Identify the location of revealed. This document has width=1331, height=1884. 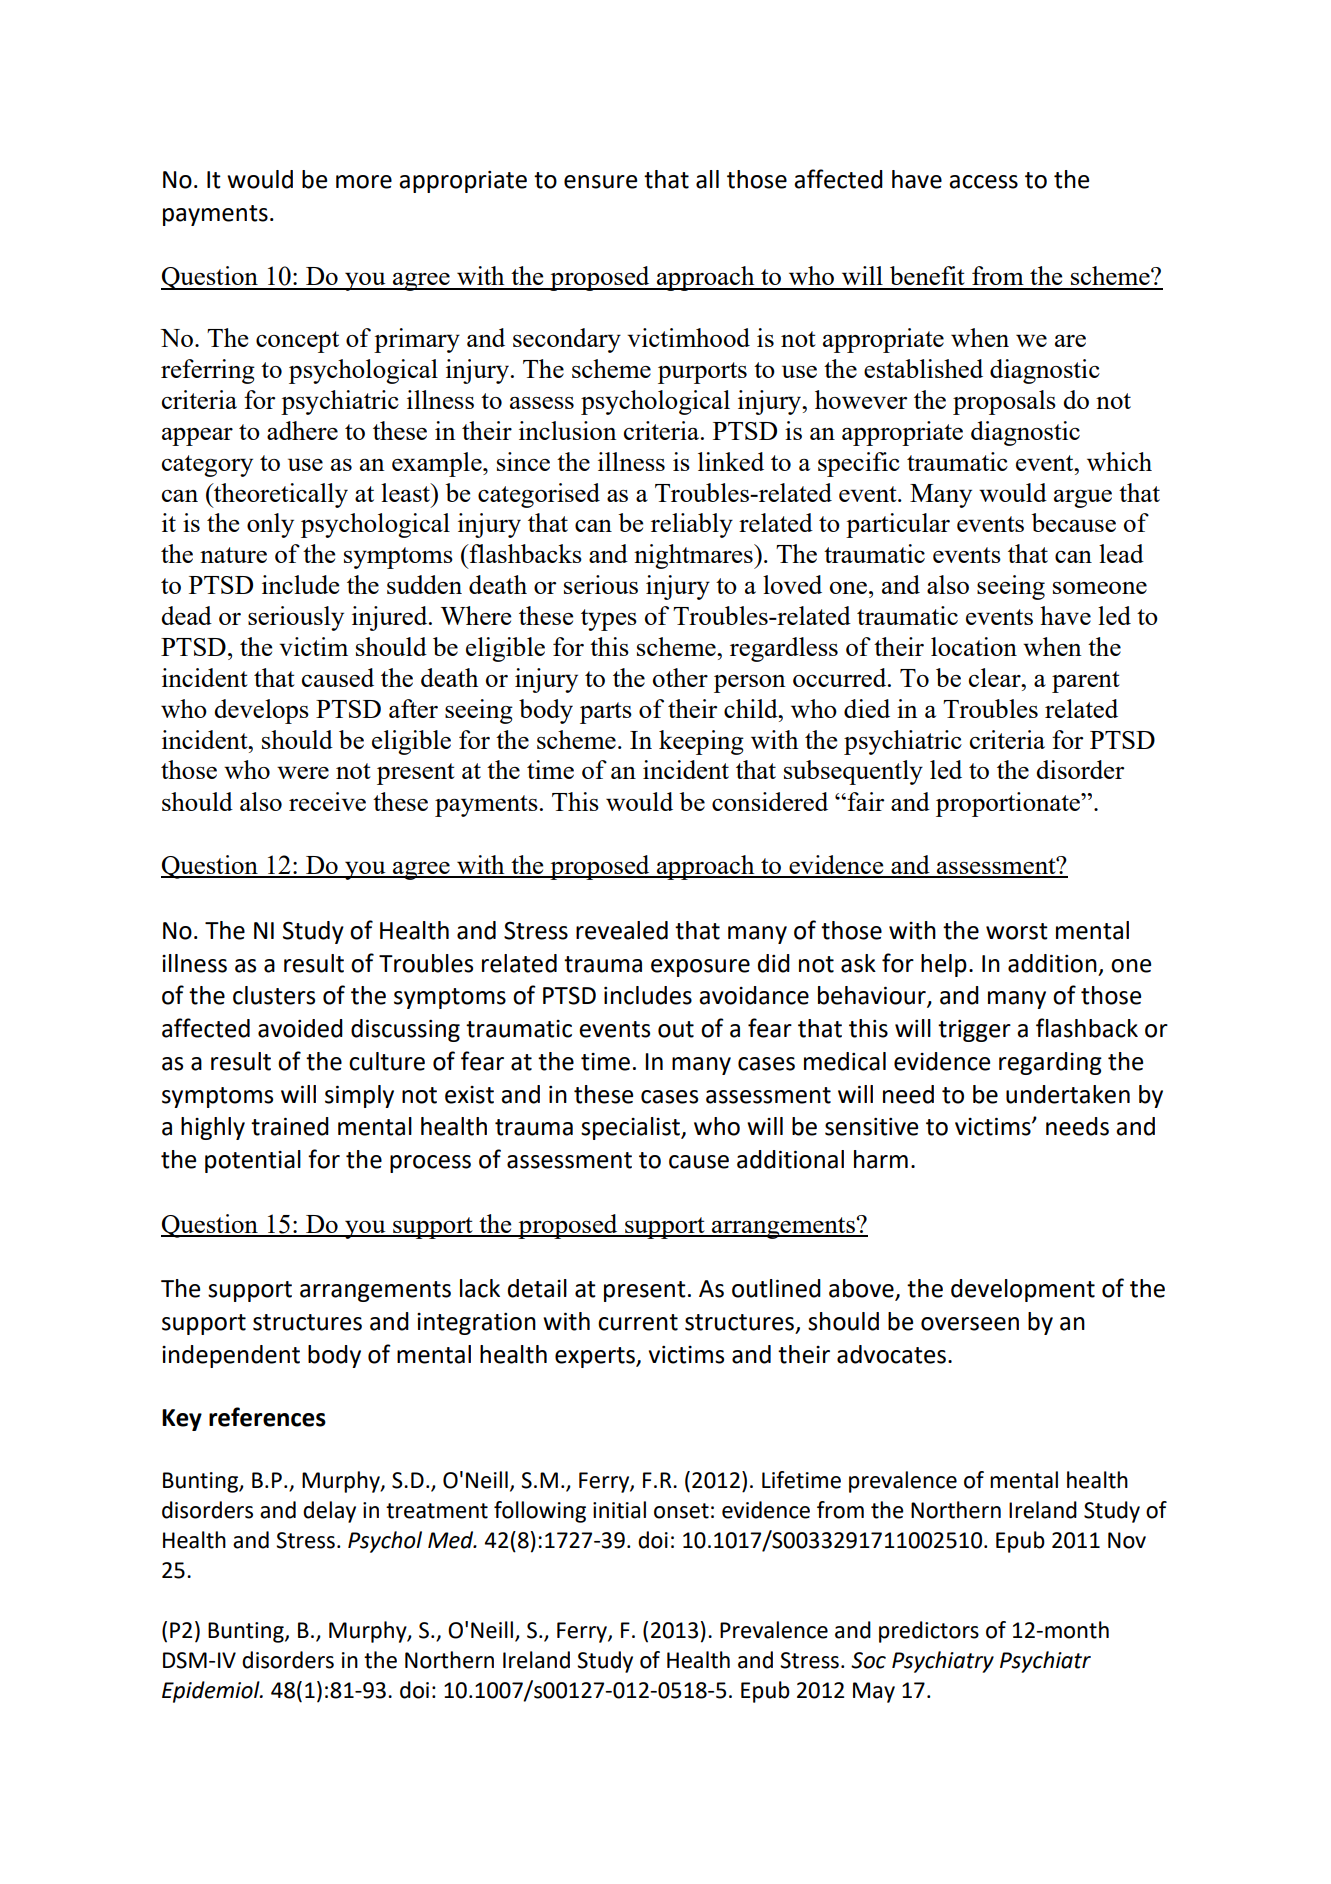
(622, 930).
